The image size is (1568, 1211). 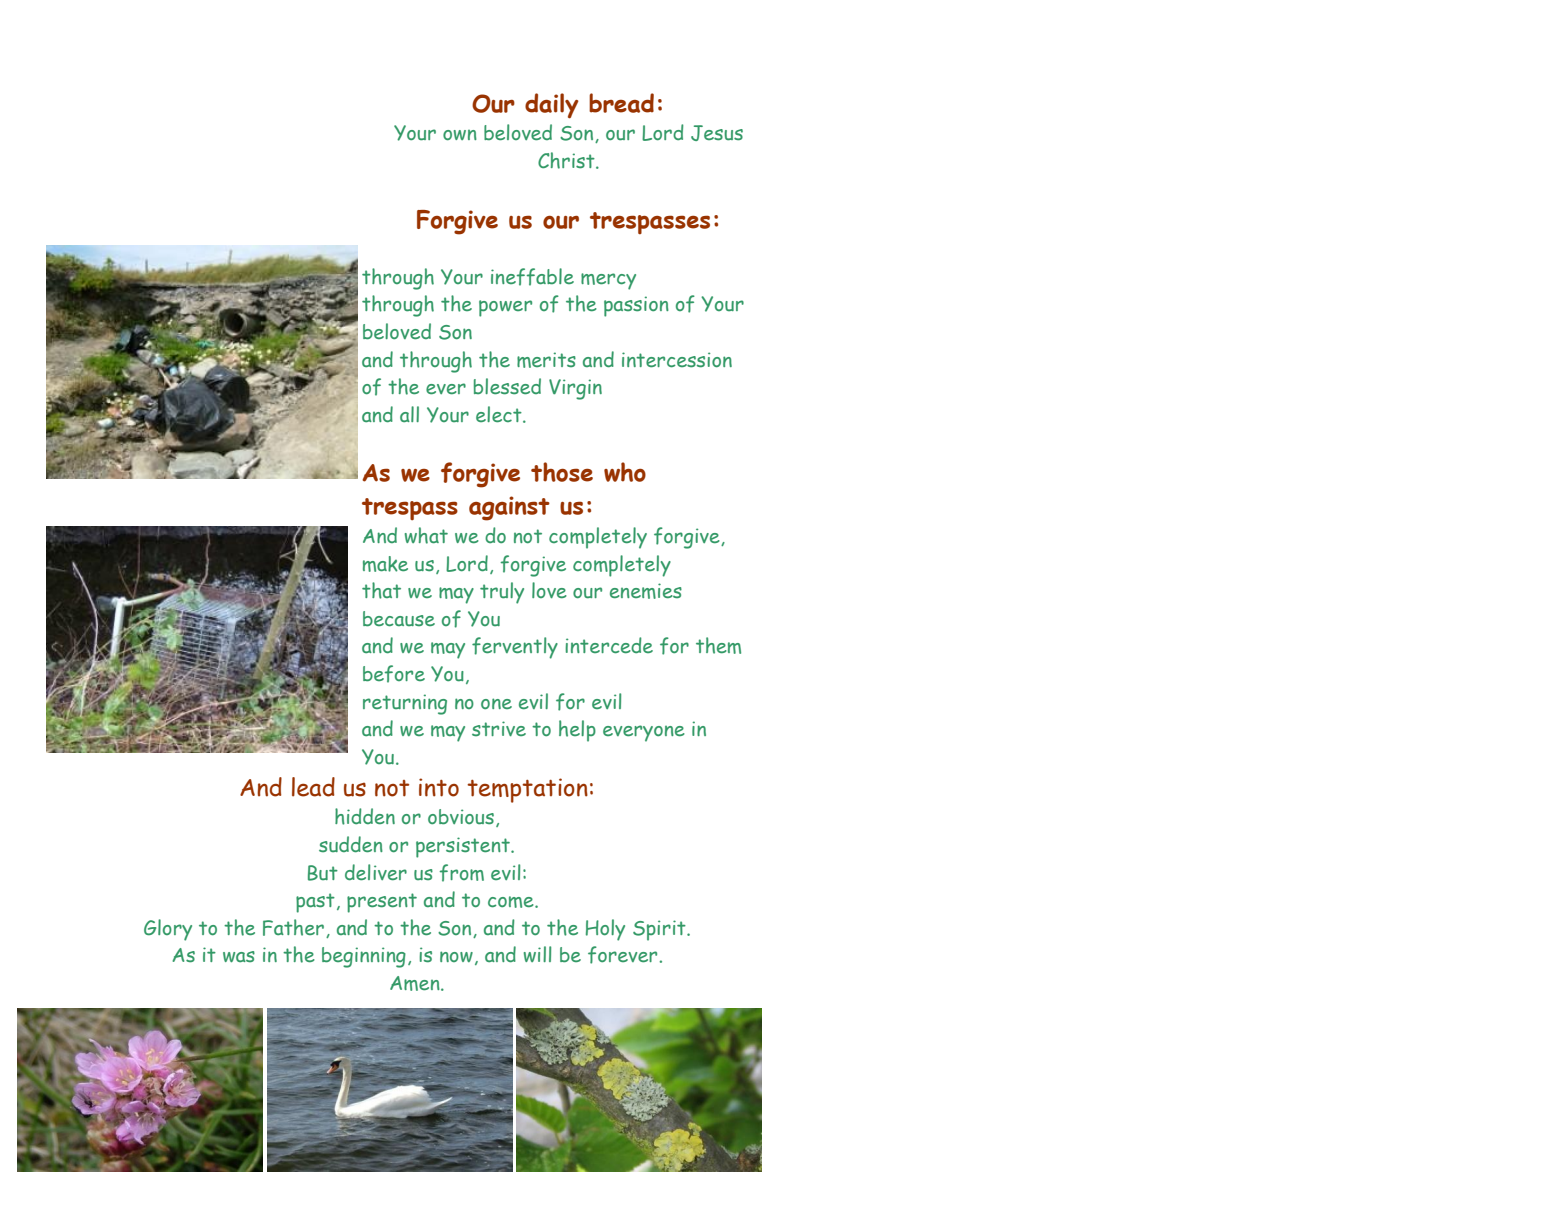 I want to click on Spirit, so click(x=660, y=930).
